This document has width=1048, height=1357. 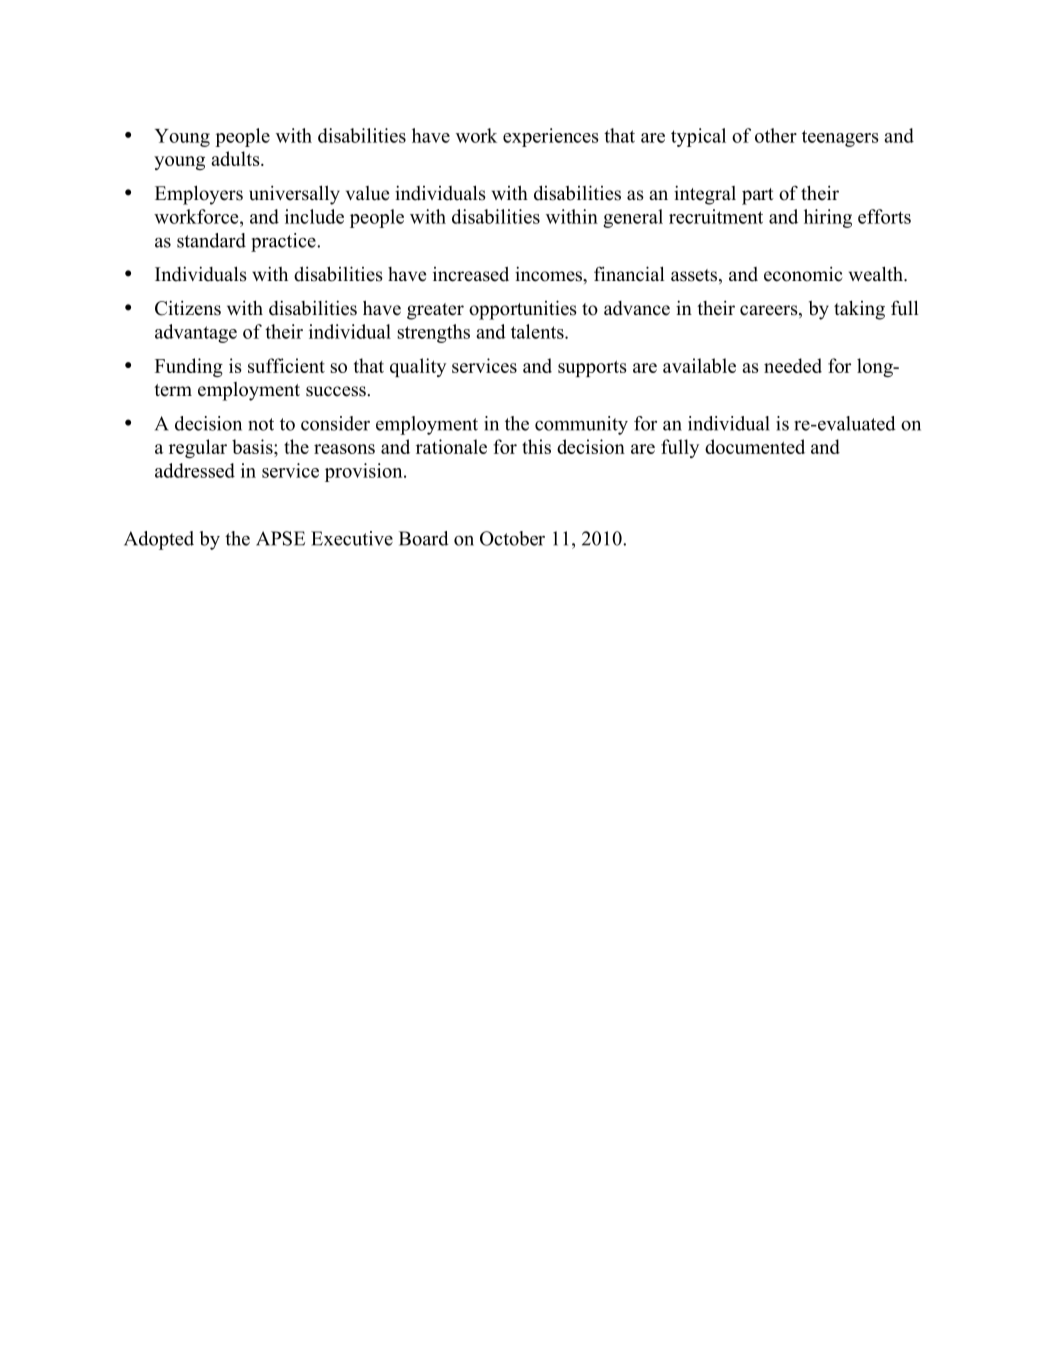 What do you see at coordinates (755, 446) in the document?
I see `documented` at bounding box center [755, 446].
